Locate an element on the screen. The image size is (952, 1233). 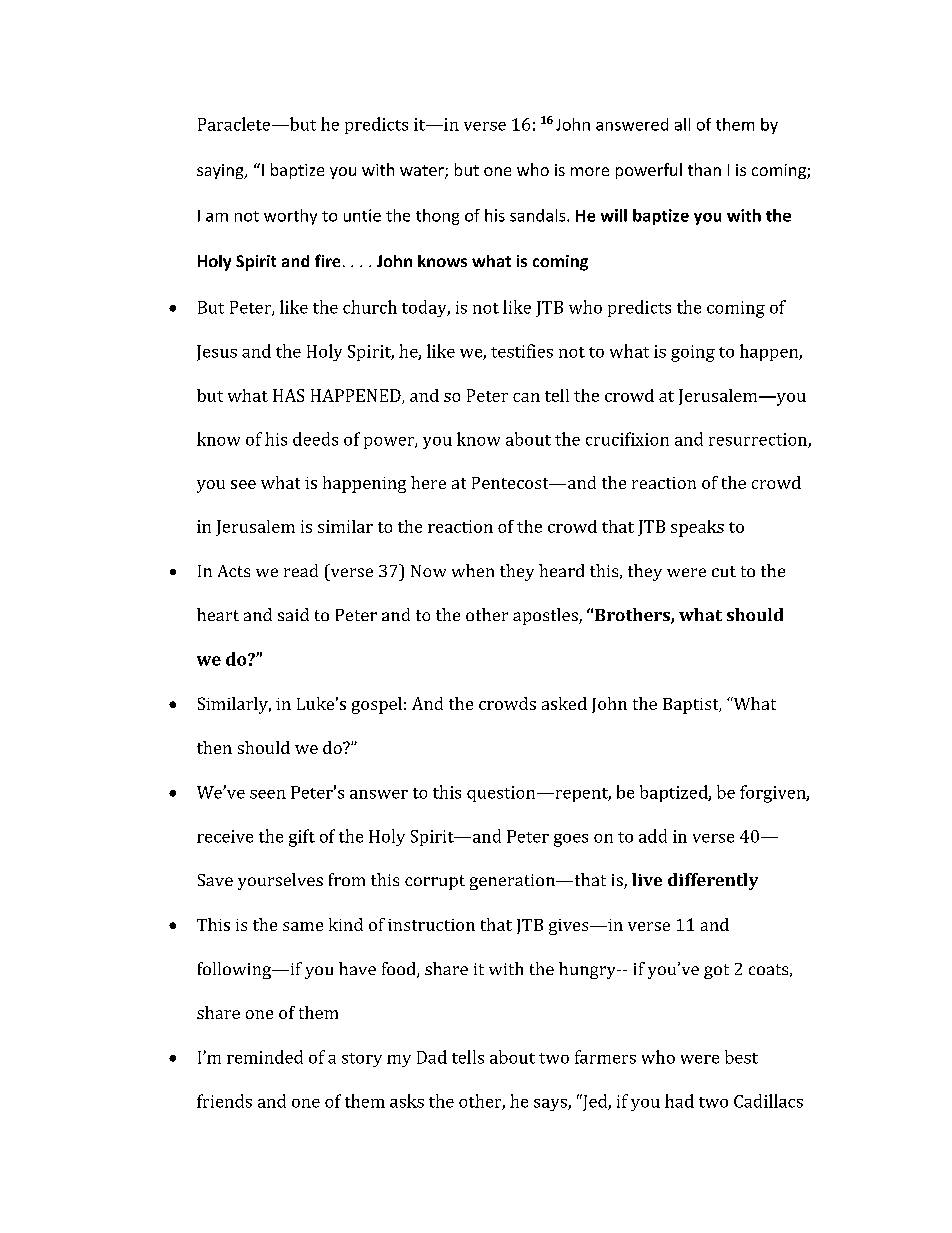
Baptist is located at coordinates (692, 706).
